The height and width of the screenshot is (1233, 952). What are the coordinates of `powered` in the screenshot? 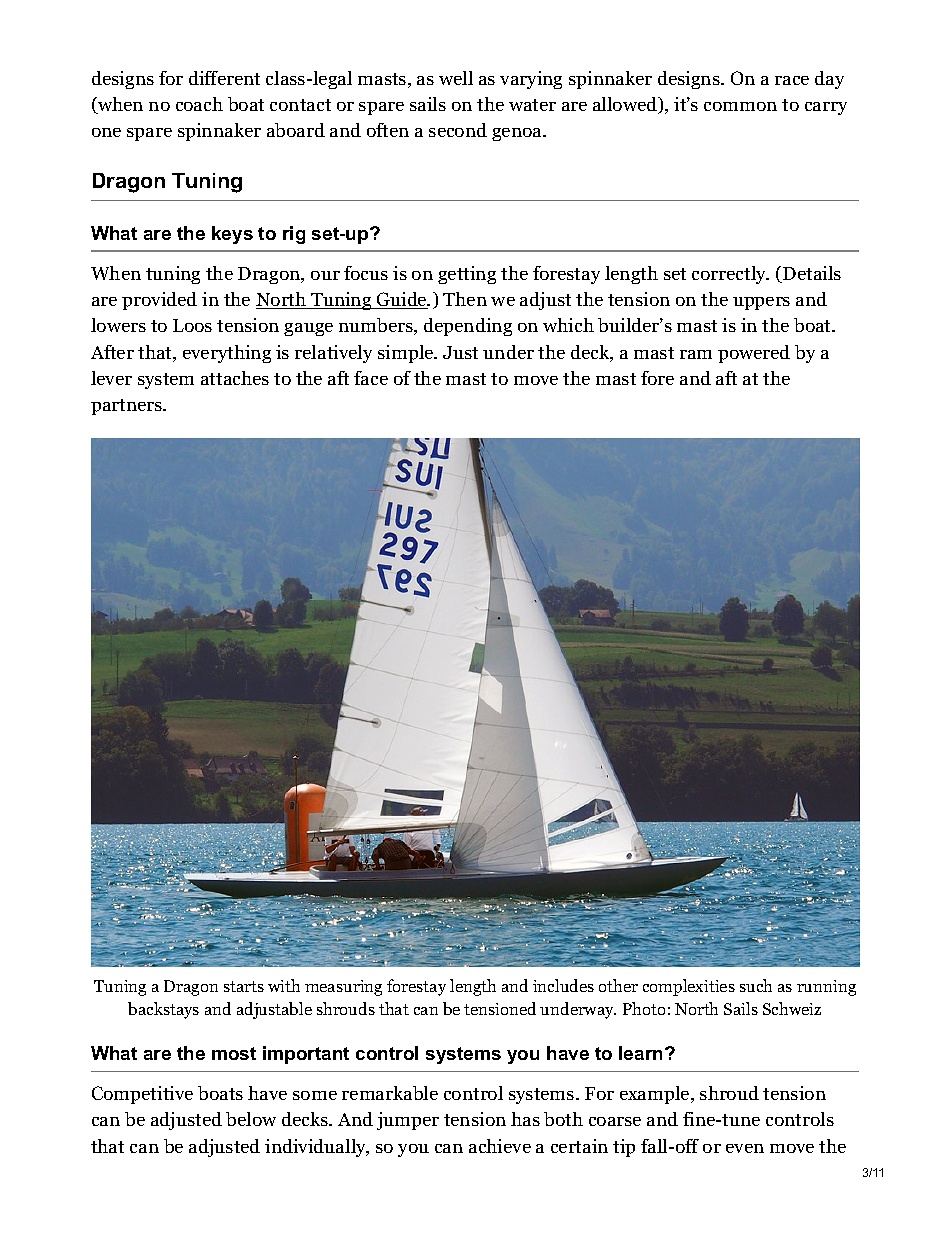 It's located at (754, 354).
